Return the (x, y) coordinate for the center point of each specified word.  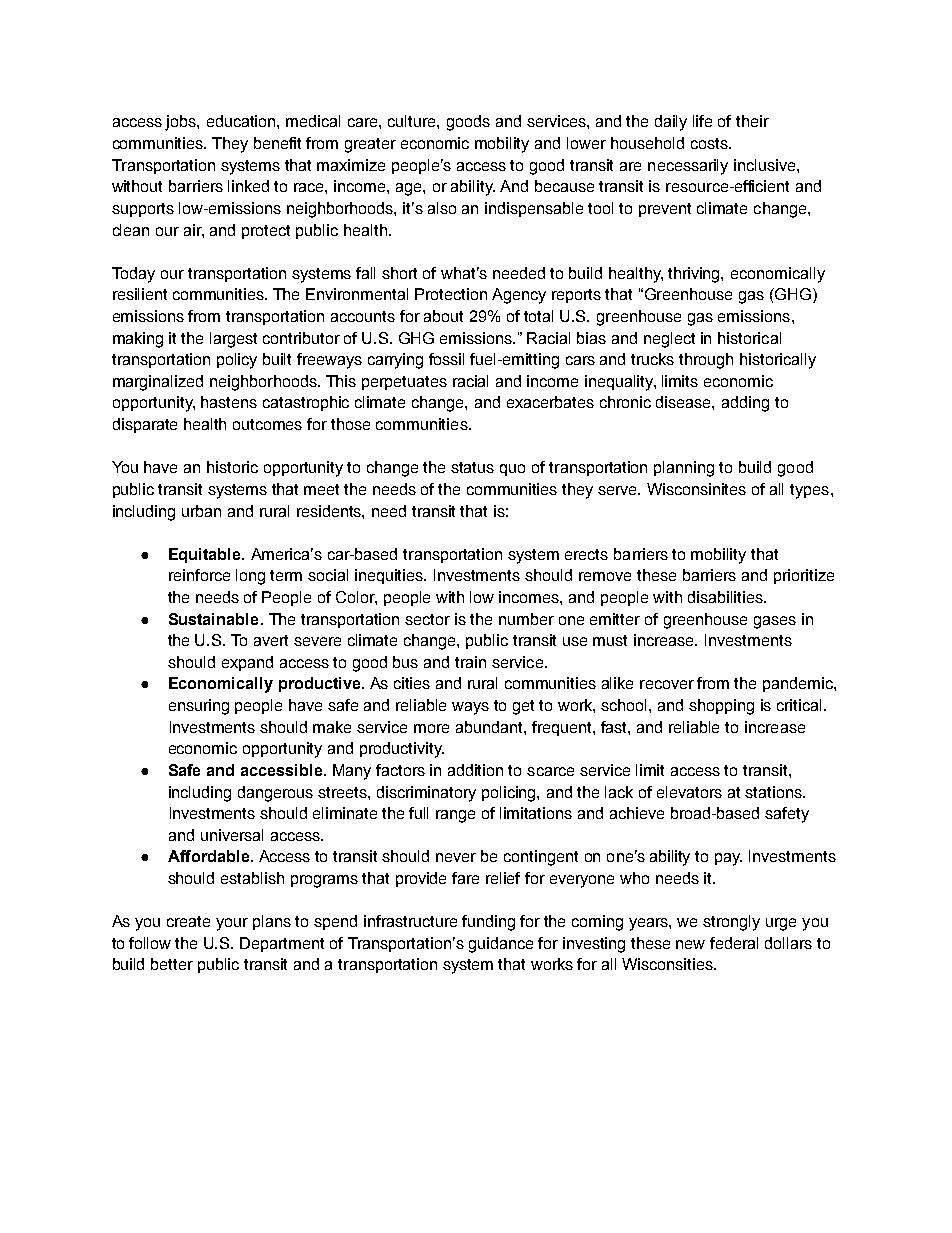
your (232, 924)
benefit (277, 143)
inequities (390, 576)
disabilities (726, 597)
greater (370, 145)
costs (710, 143)
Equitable (206, 555)
